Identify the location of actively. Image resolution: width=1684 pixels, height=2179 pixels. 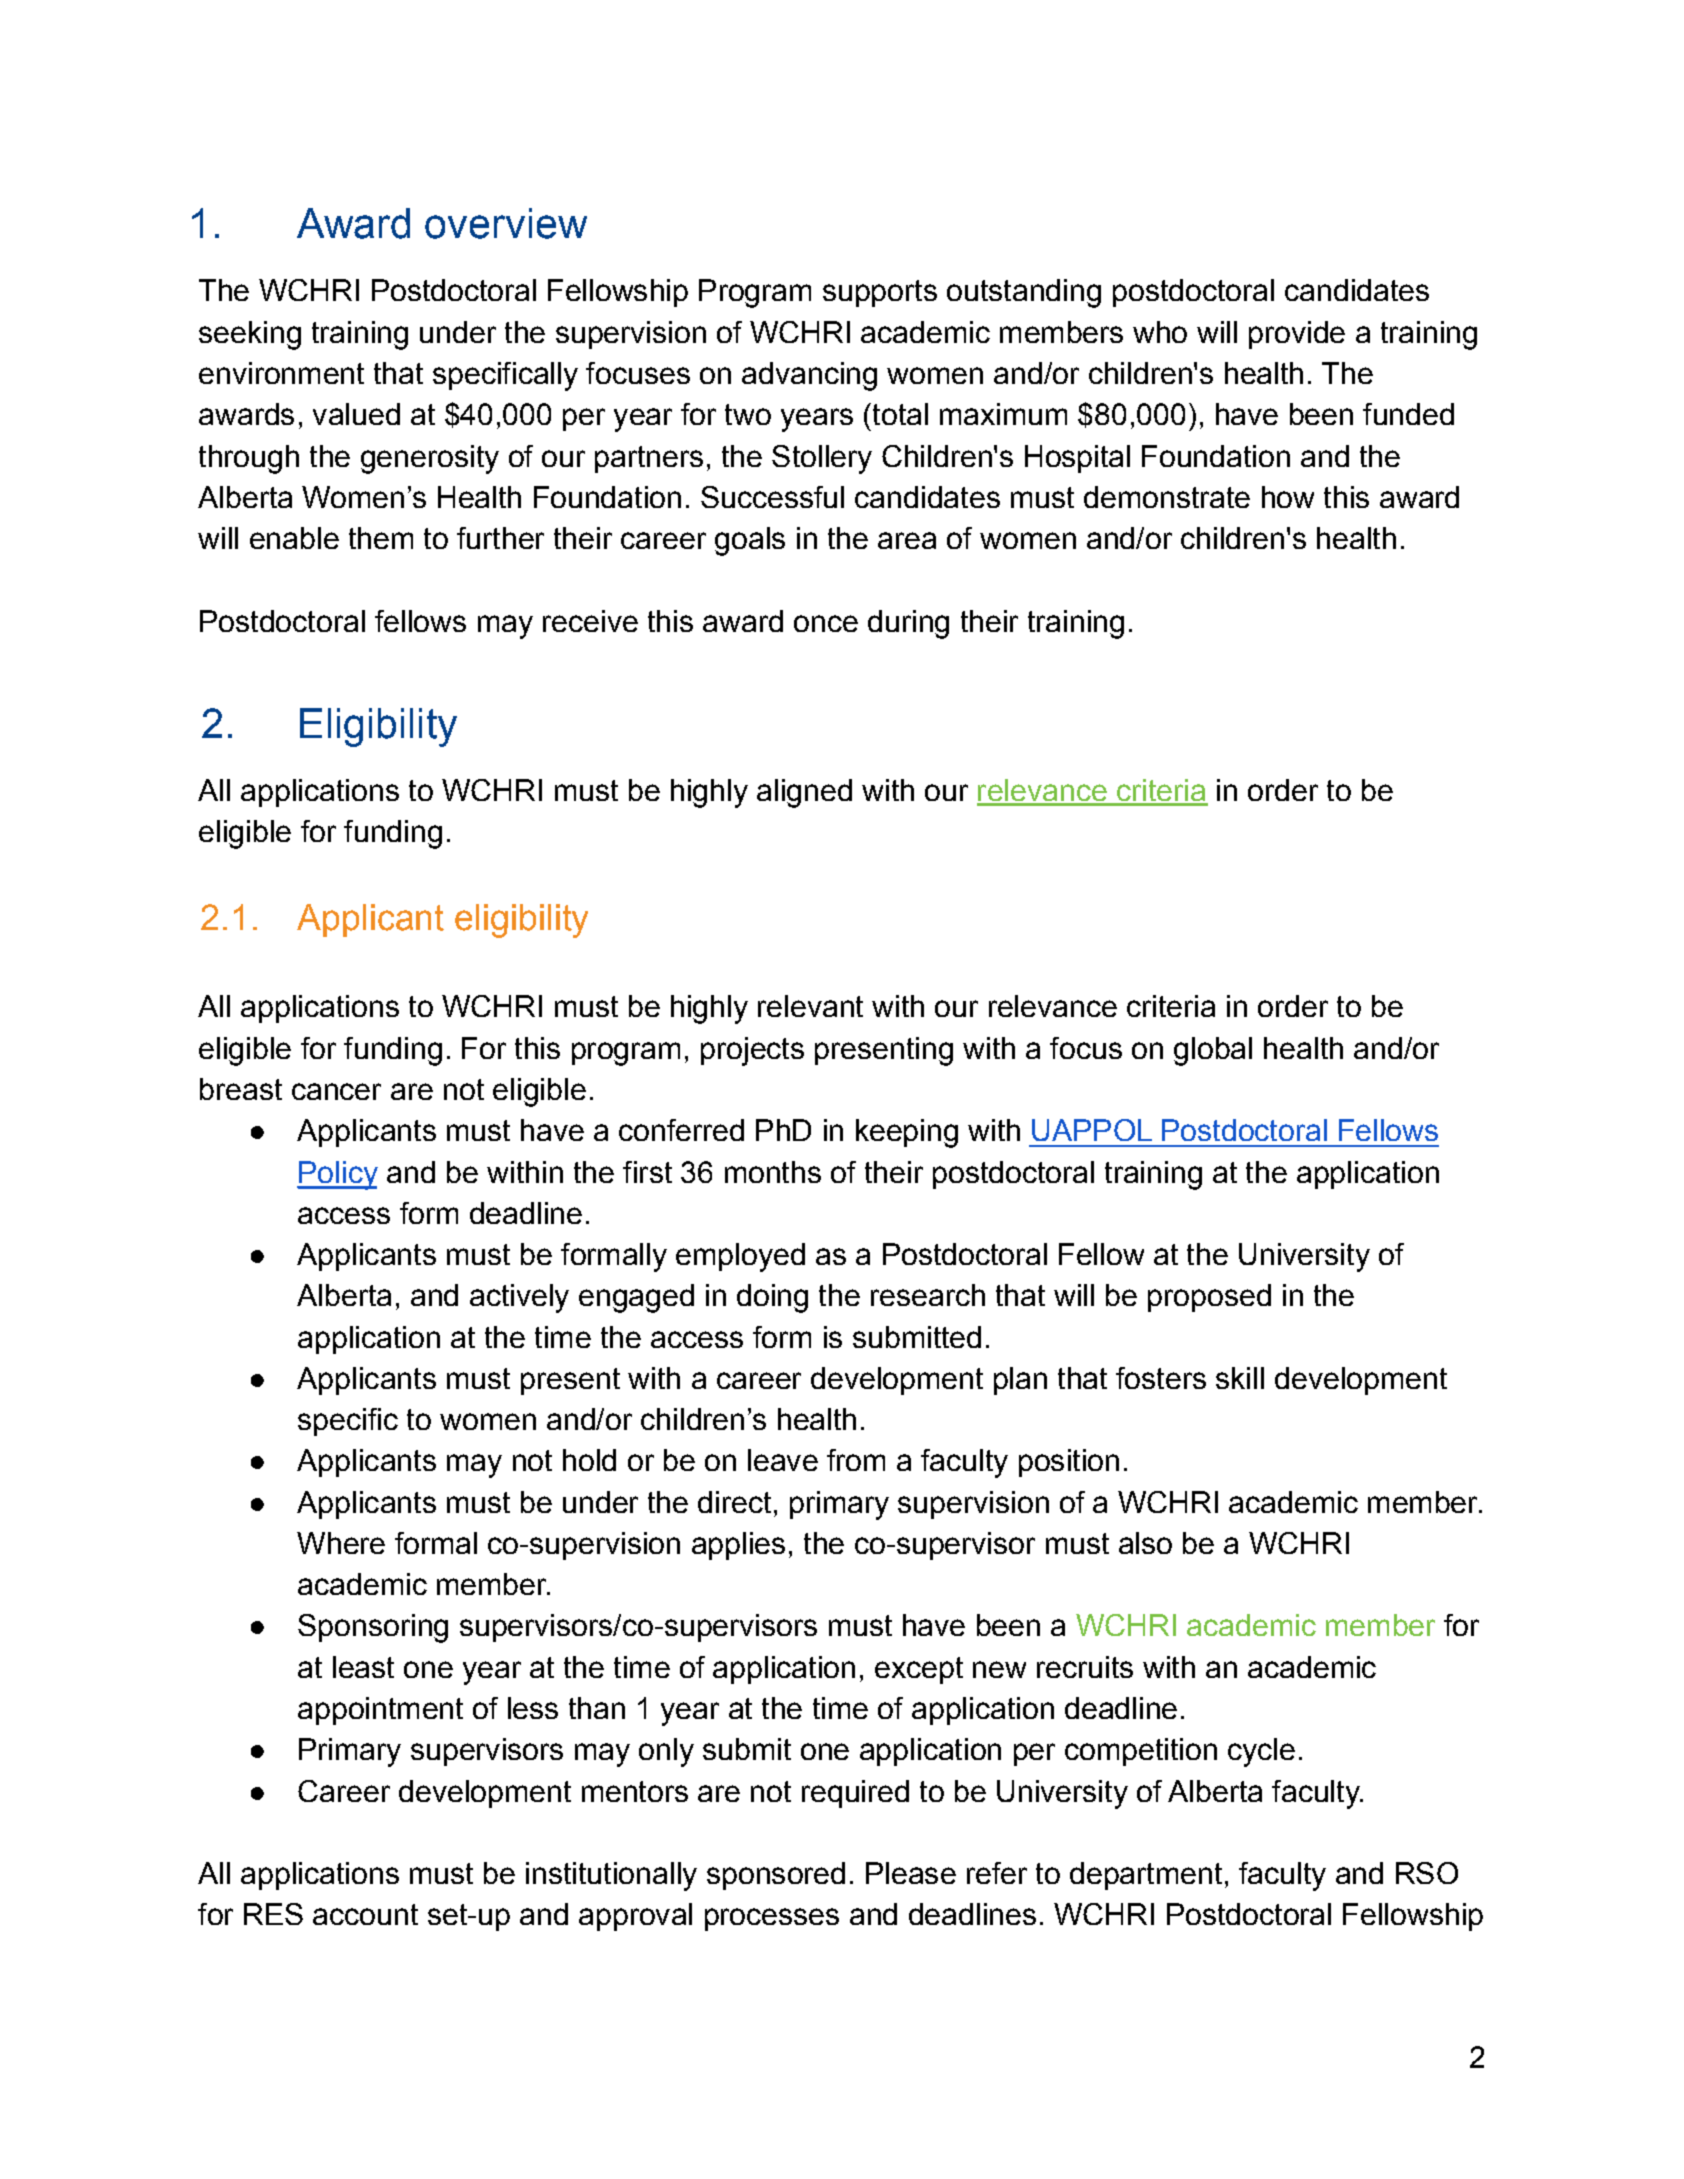
(519, 1298).
